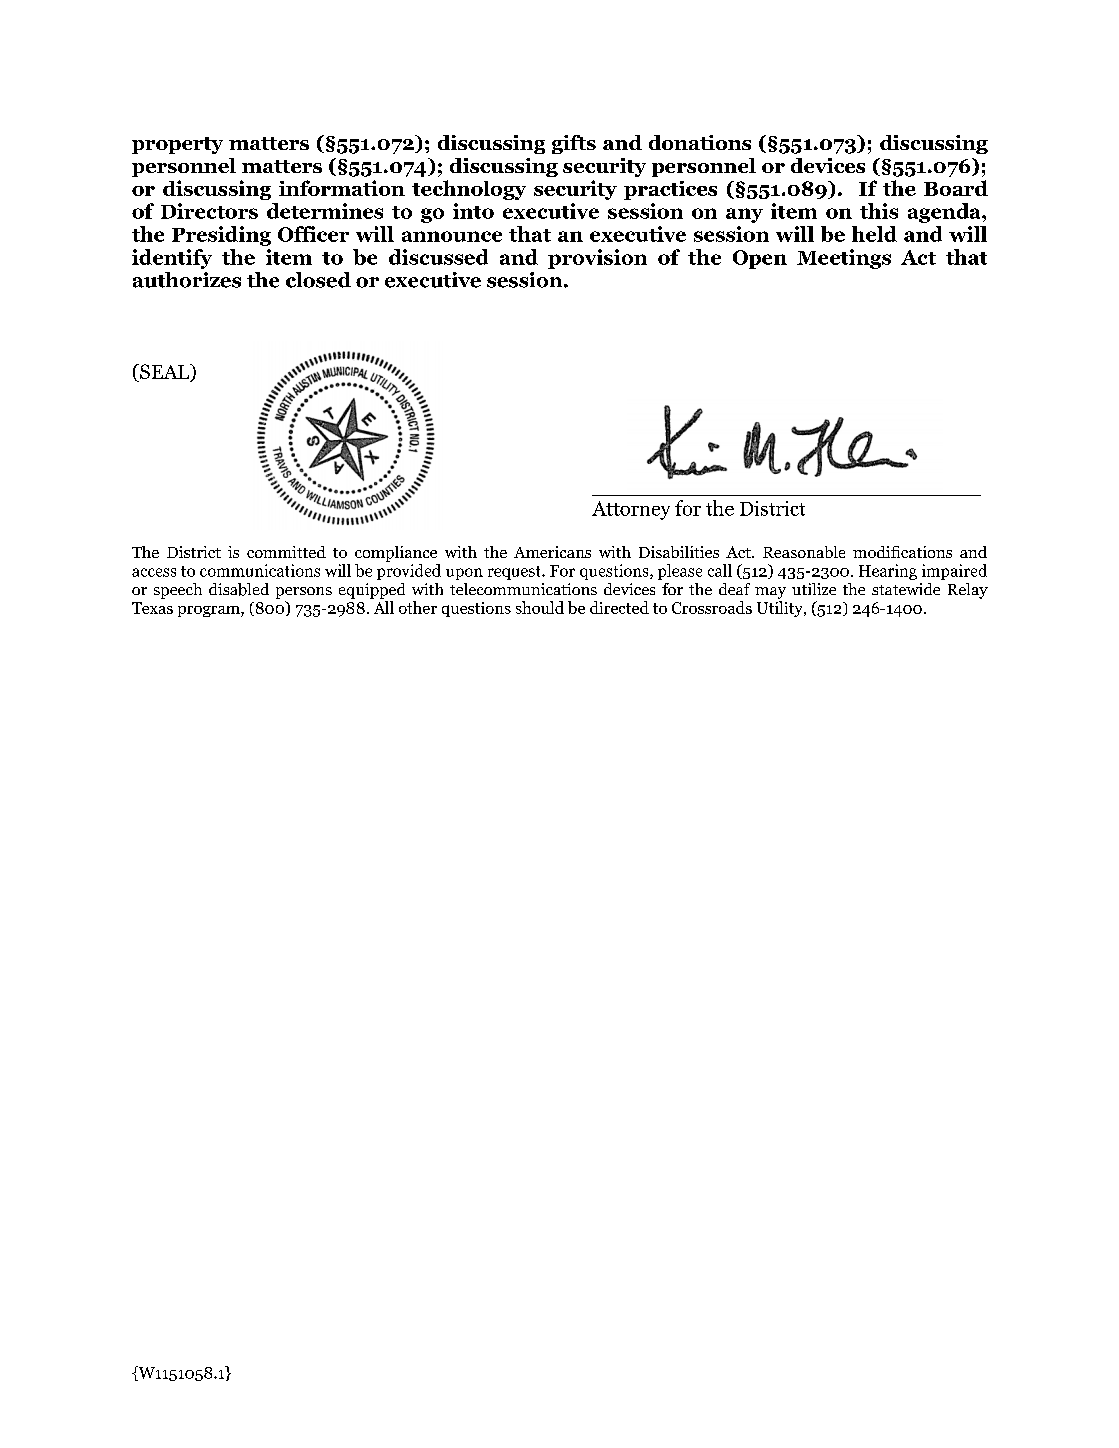 This image has height=1448, width=1119. What do you see at coordinates (165, 372) in the image?
I see `SEAL` at bounding box center [165, 372].
